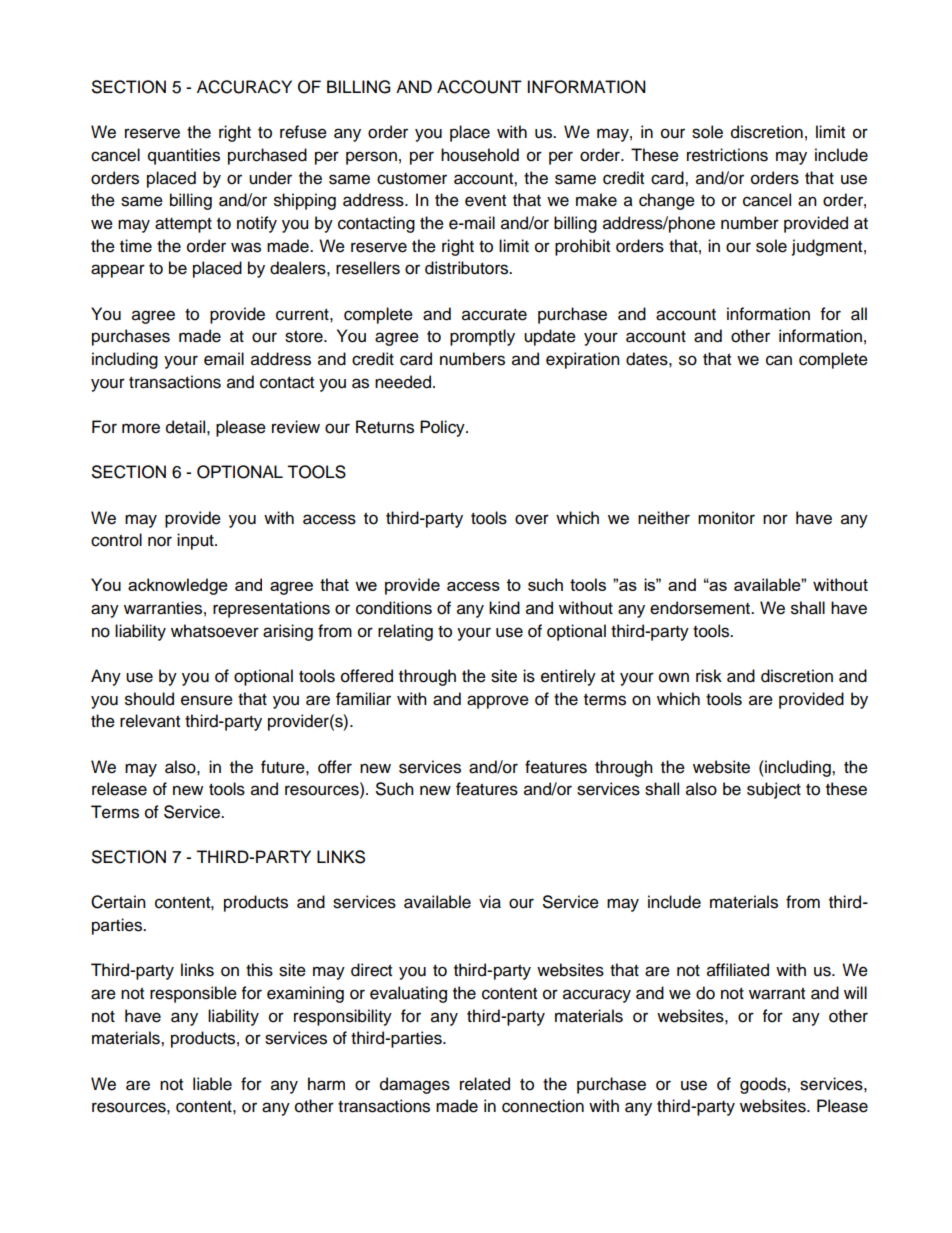 This document has height=1233, width=952. Describe the element at coordinates (774, 790) in the document. I see `subject` at that location.
